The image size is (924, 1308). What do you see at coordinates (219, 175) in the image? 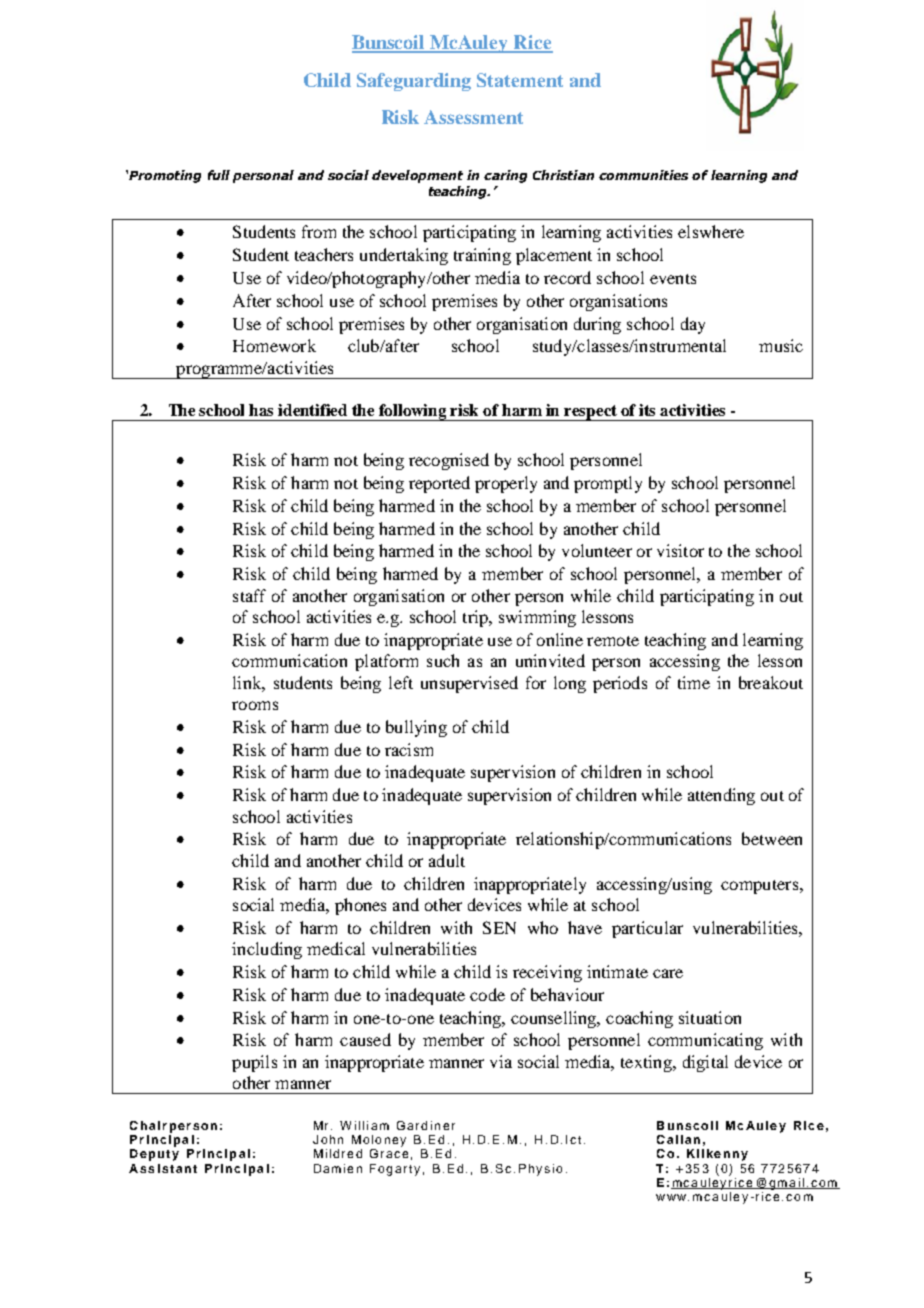
I see `full` at bounding box center [219, 175].
